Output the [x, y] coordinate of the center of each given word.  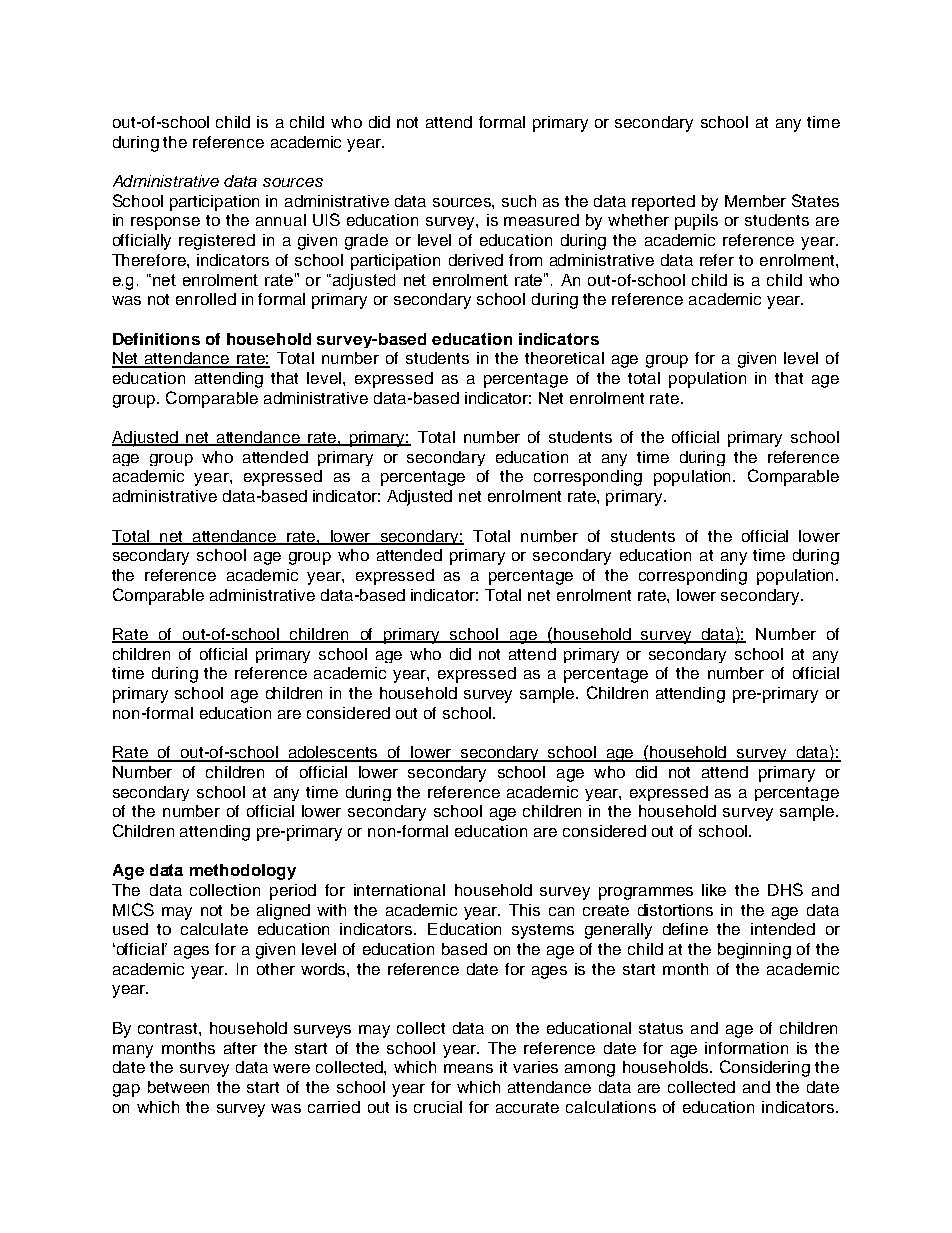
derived [476, 260]
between [178, 1087]
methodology [243, 872]
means [468, 1068]
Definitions [156, 339]
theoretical [564, 358]
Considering [765, 1068]
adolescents [333, 753]
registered [217, 242]
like [714, 890]
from [525, 260]
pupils [696, 222]
